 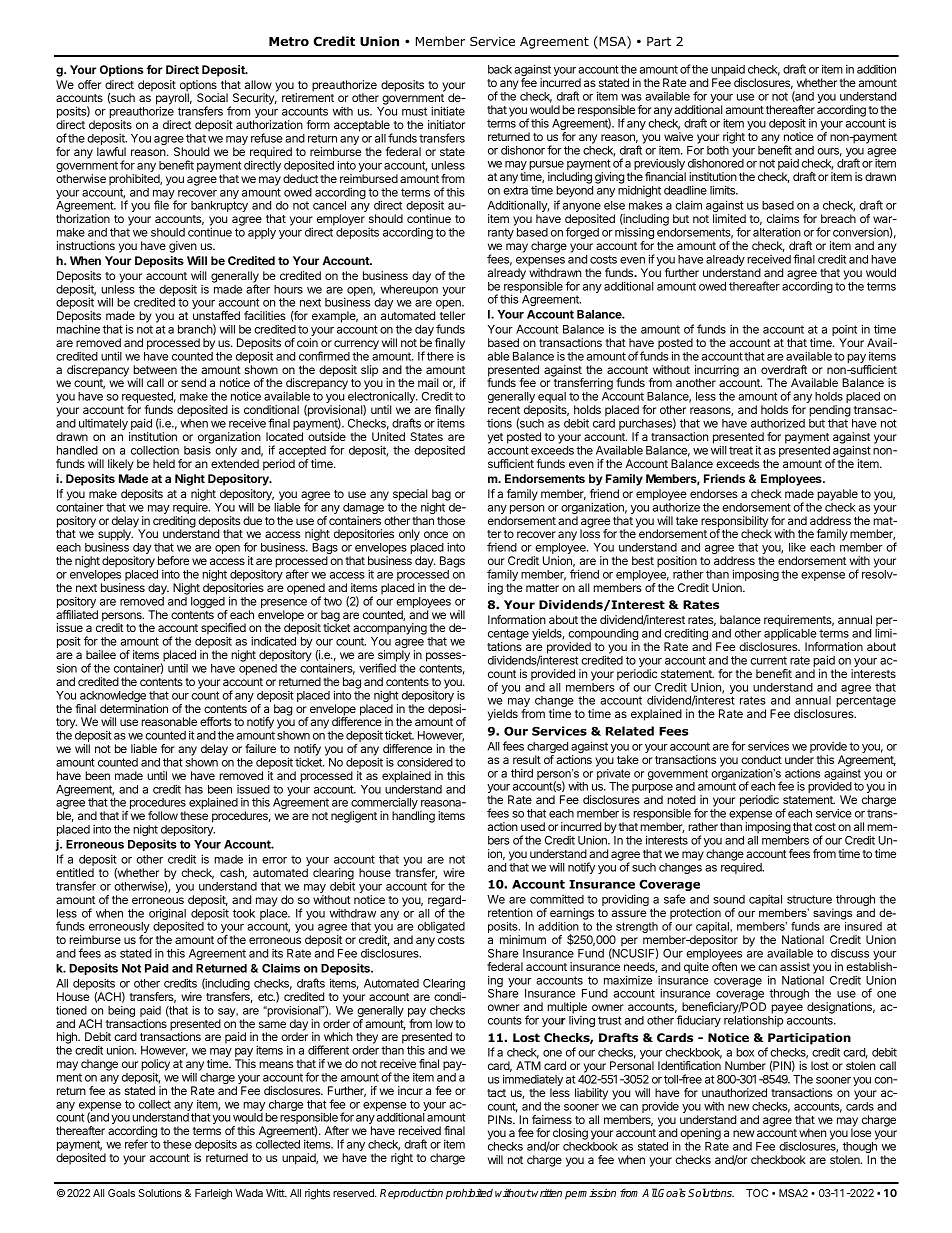 I want to click on treat, so click(x=741, y=450).
